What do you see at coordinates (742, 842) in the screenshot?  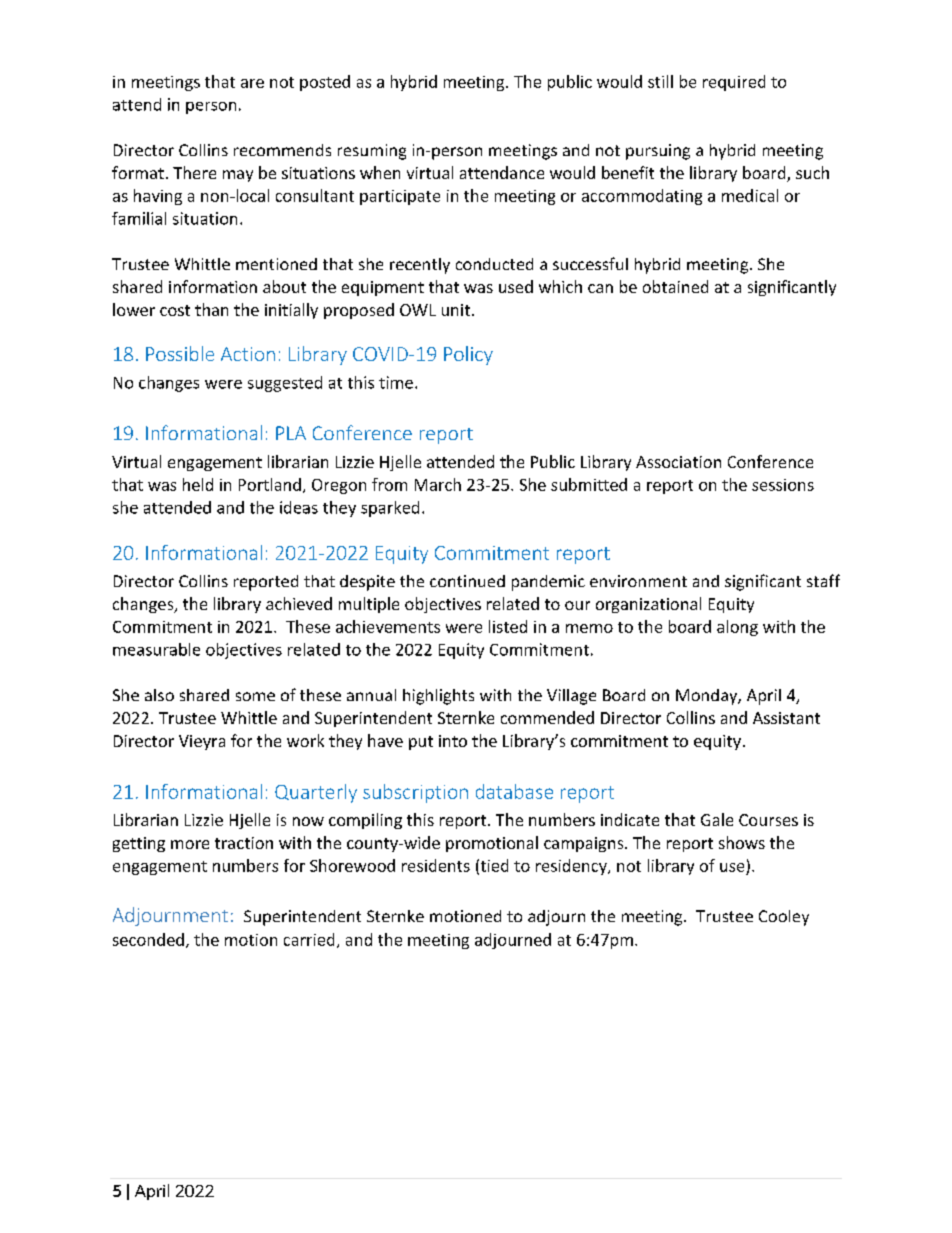 I see `shows` at bounding box center [742, 842].
